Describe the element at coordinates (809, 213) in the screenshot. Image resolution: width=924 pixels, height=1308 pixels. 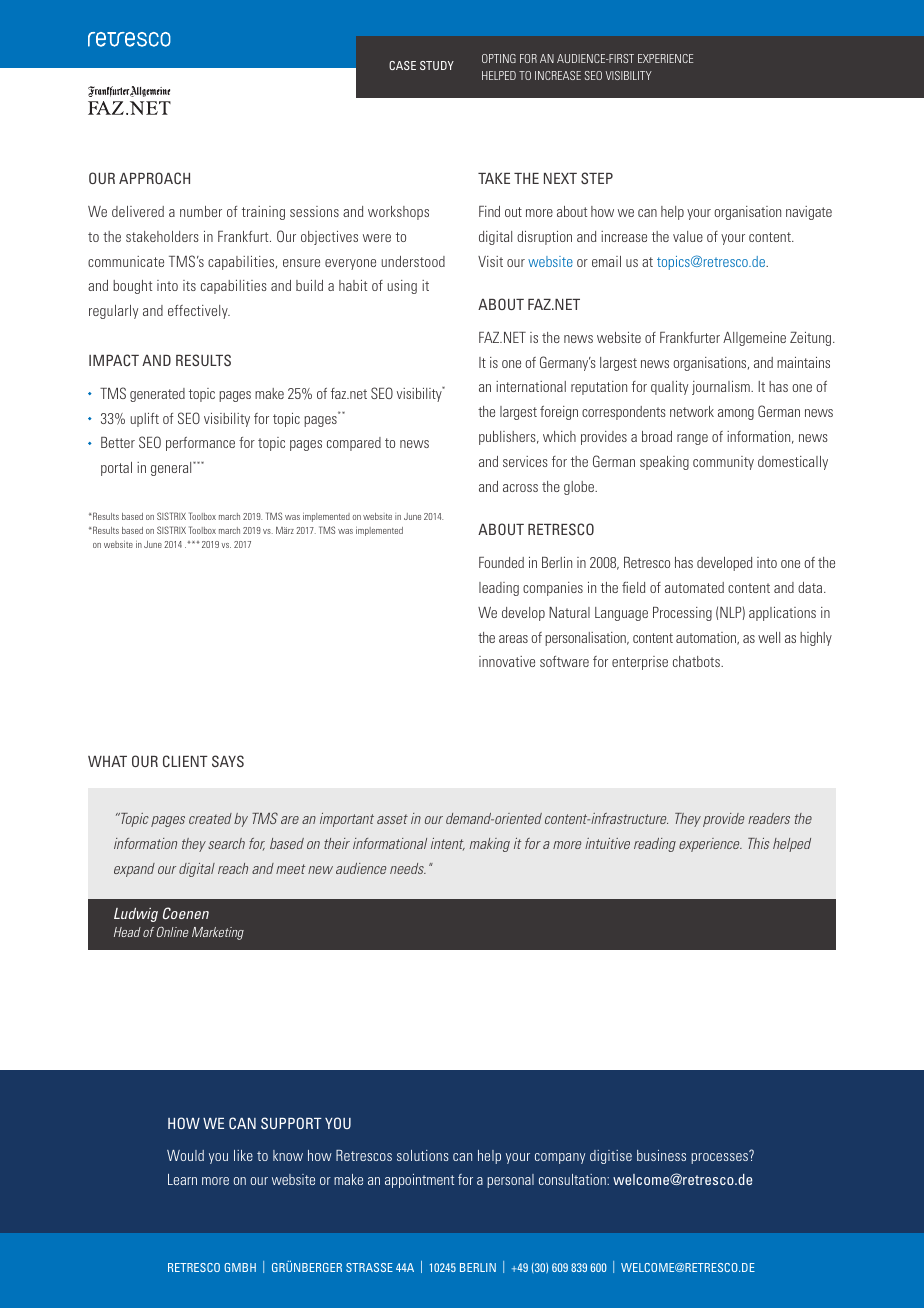
I see `navigate` at that location.
